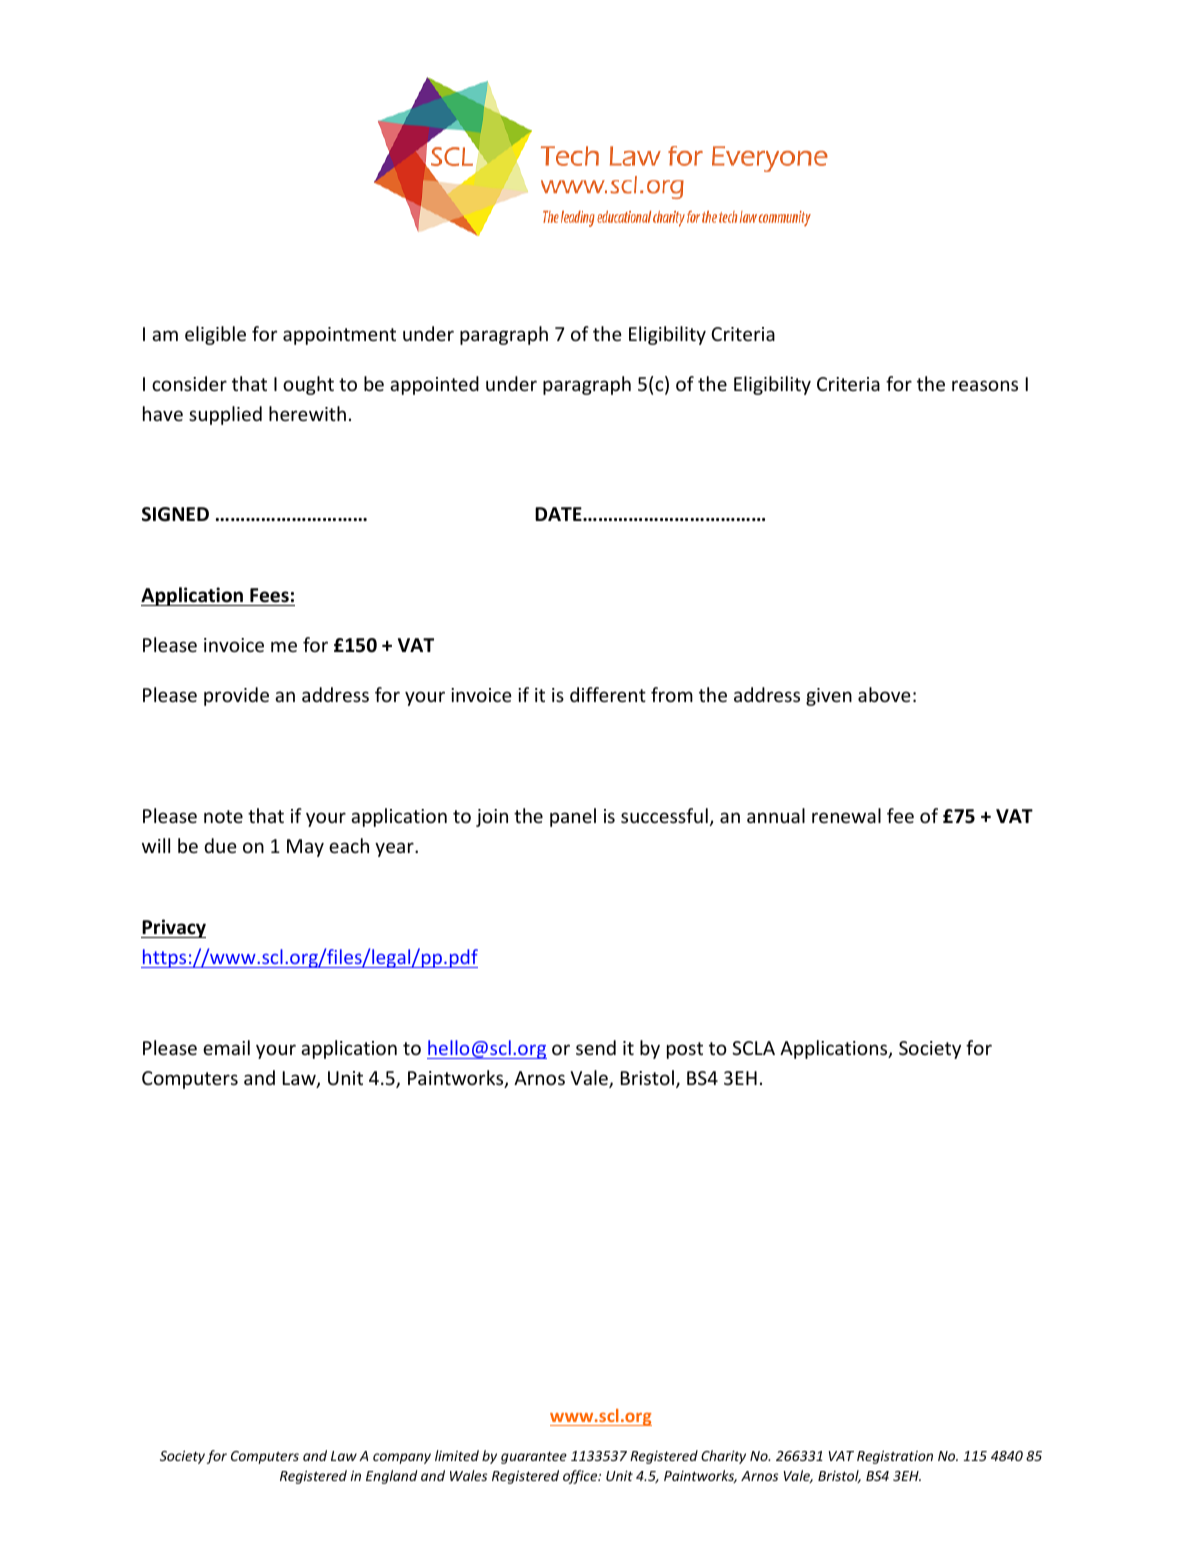 The height and width of the document is (1556, 1202). What do you see at coordinates (223, 816) in the document?
I see `note` at bounding box center [223, 816].
